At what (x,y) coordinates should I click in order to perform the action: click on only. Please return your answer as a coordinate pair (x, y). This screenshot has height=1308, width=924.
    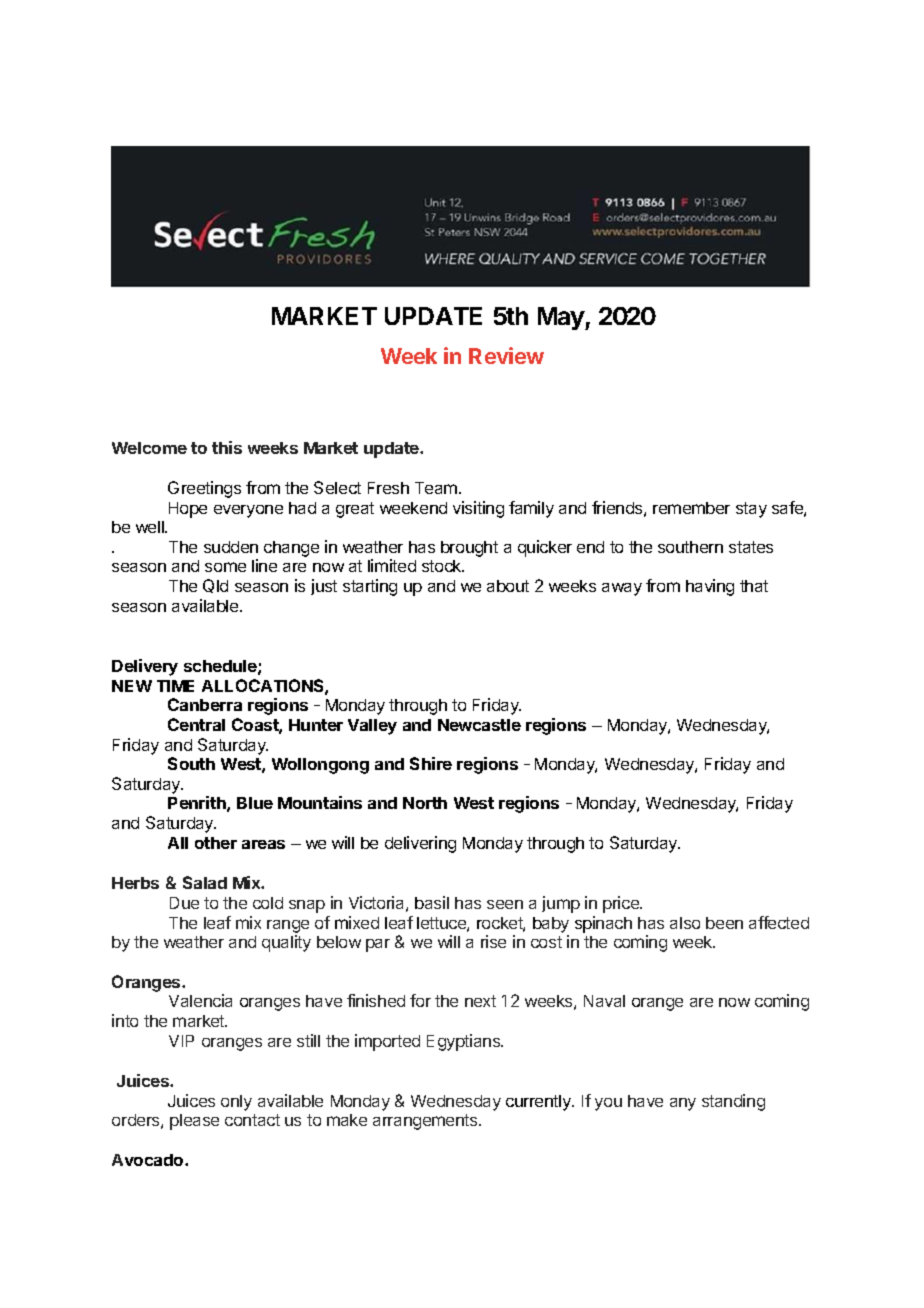
    Looking at the image, I should click on (236, 1103).
